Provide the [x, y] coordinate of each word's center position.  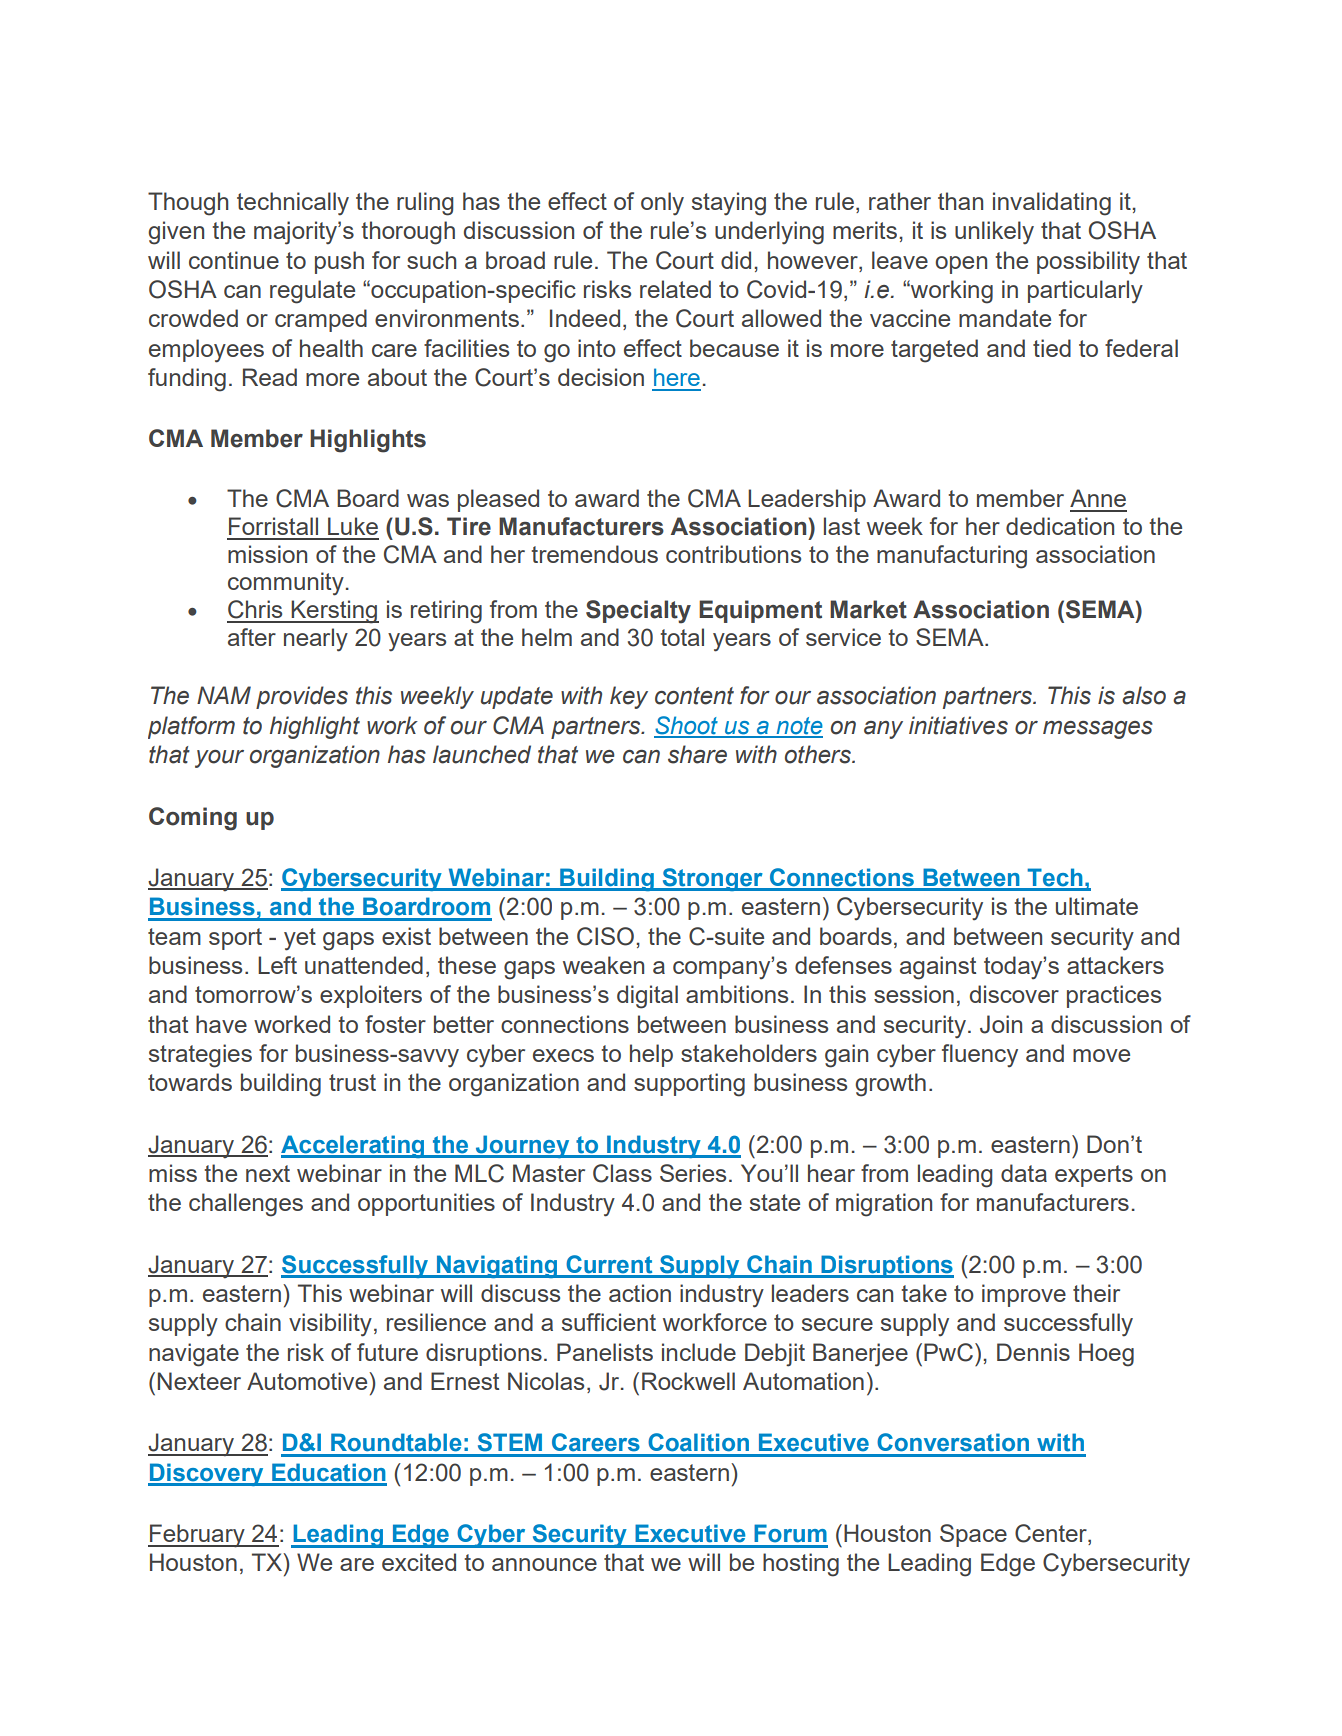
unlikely [994, 233]
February [197, 1536]
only [662, 204]
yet [300, 939]
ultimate [1097, 906]
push [339, 262]
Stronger [712, 879]
